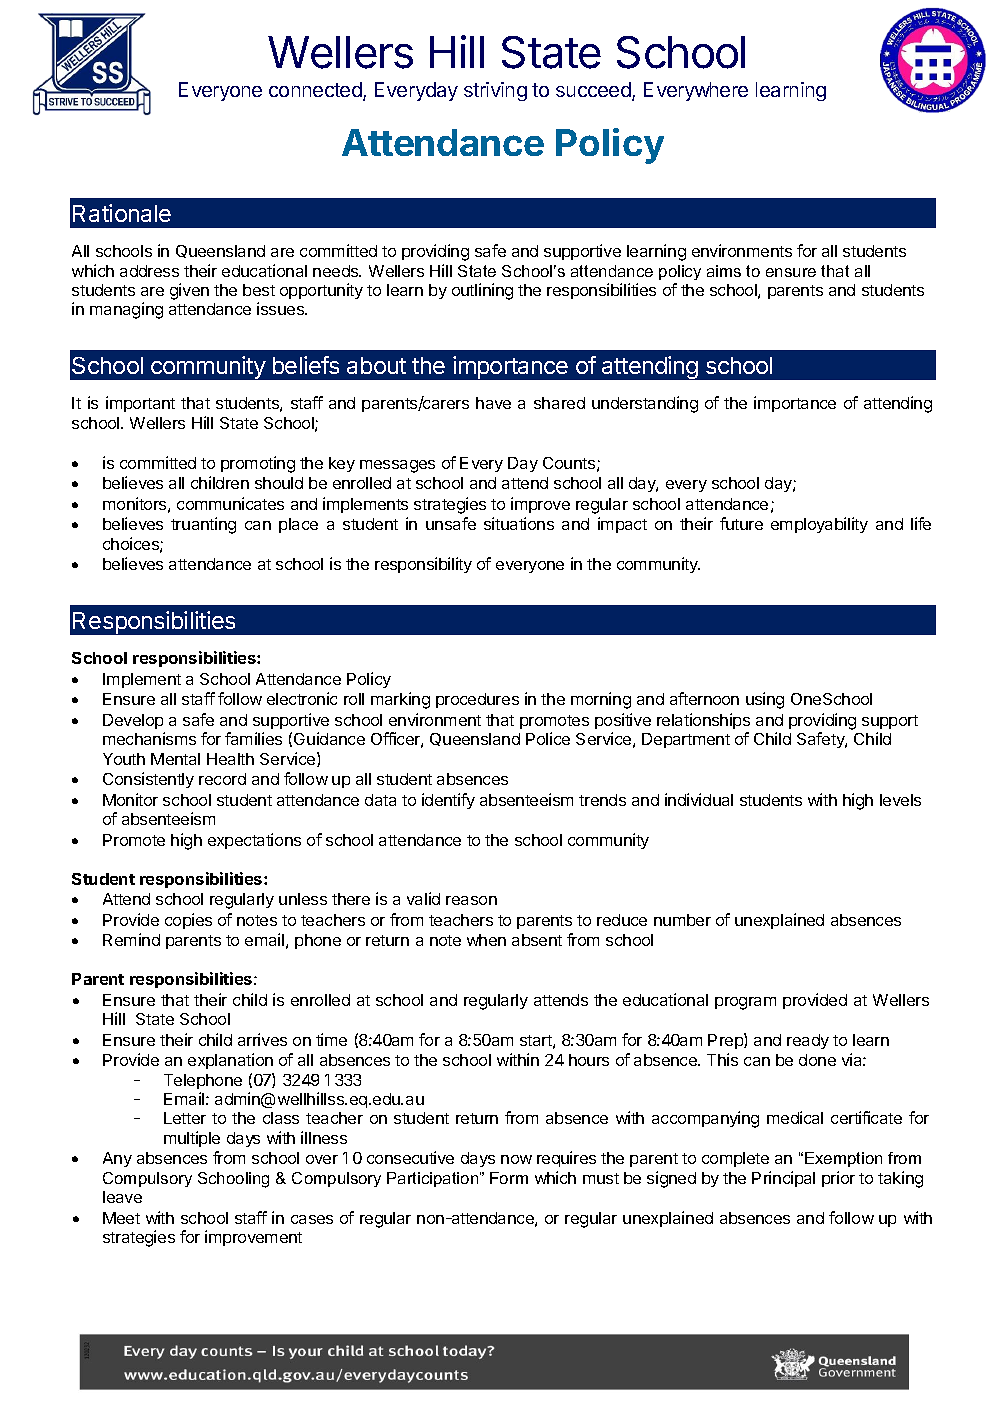 The width and height of the screenshot is (1005, 1422). I want to click on important, so click(140, 404).
